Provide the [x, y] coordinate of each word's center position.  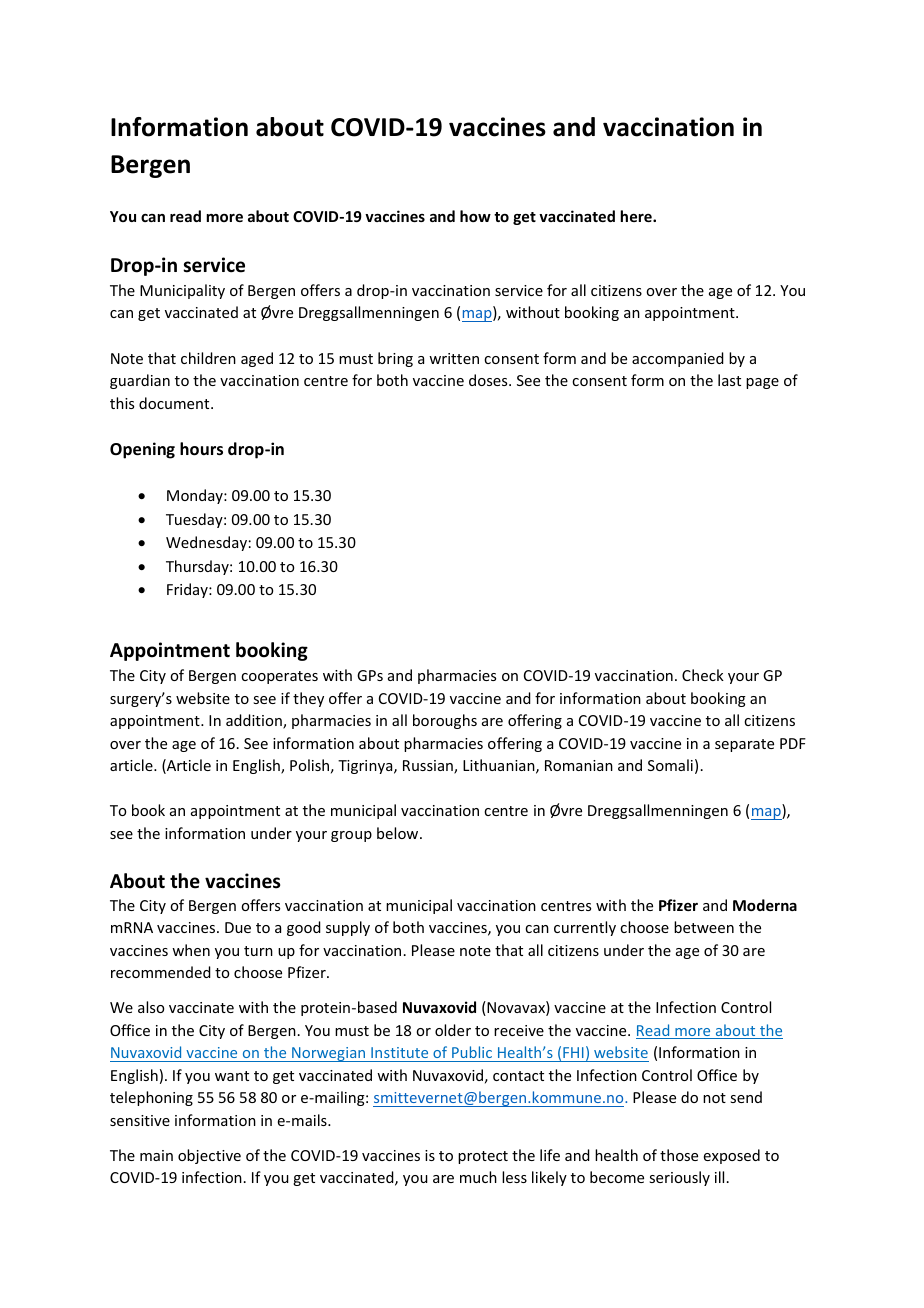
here [637, 216]
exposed [732, 1156]
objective [209, 1156]
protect [483, 1157]
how [475, 216]
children [208, 358]
